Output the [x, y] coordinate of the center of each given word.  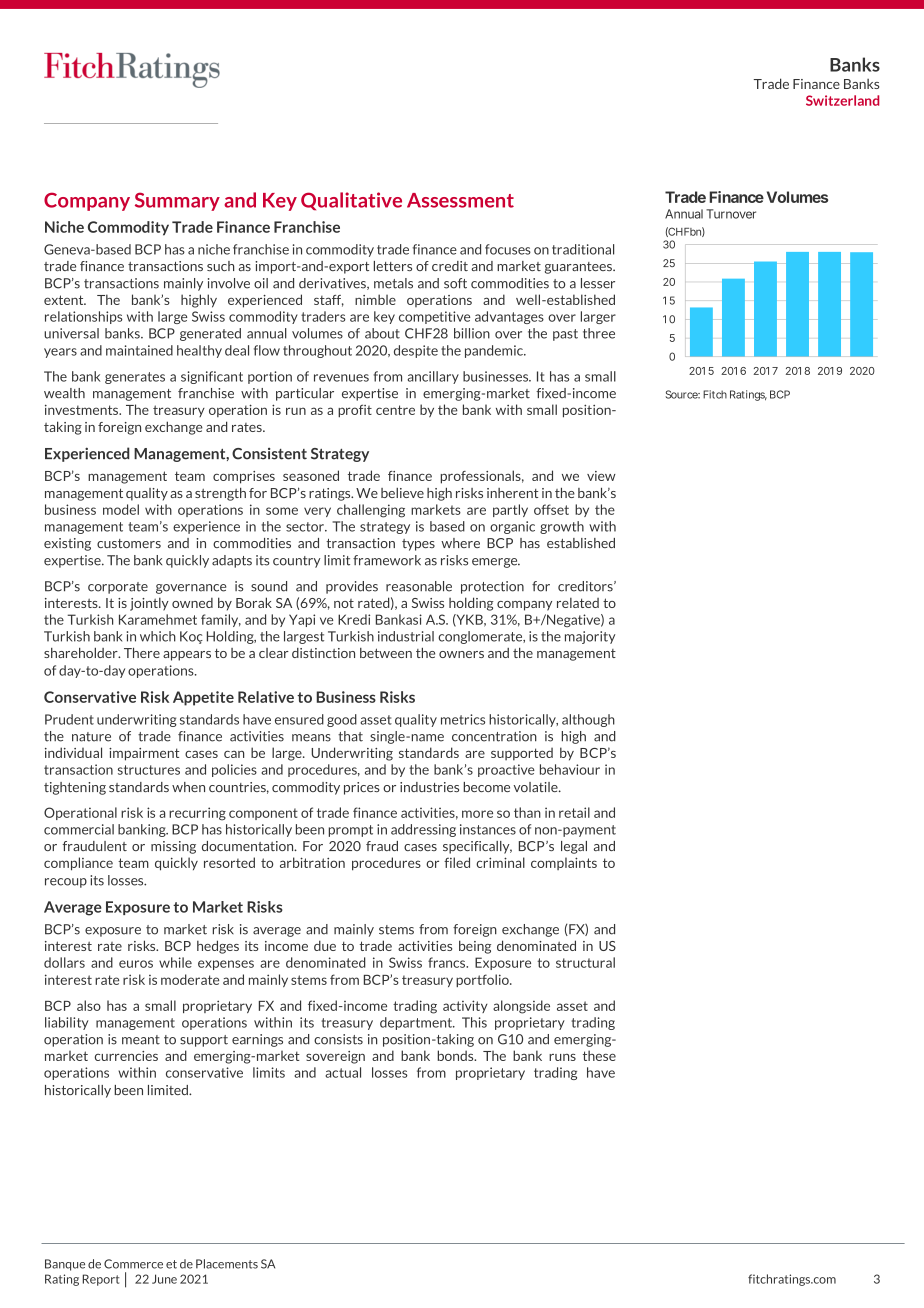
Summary [177, 201]
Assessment [460, 200]
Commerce [133, 1264]
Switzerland [842, 100]
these [599, 1055]
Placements [227, 1264]
